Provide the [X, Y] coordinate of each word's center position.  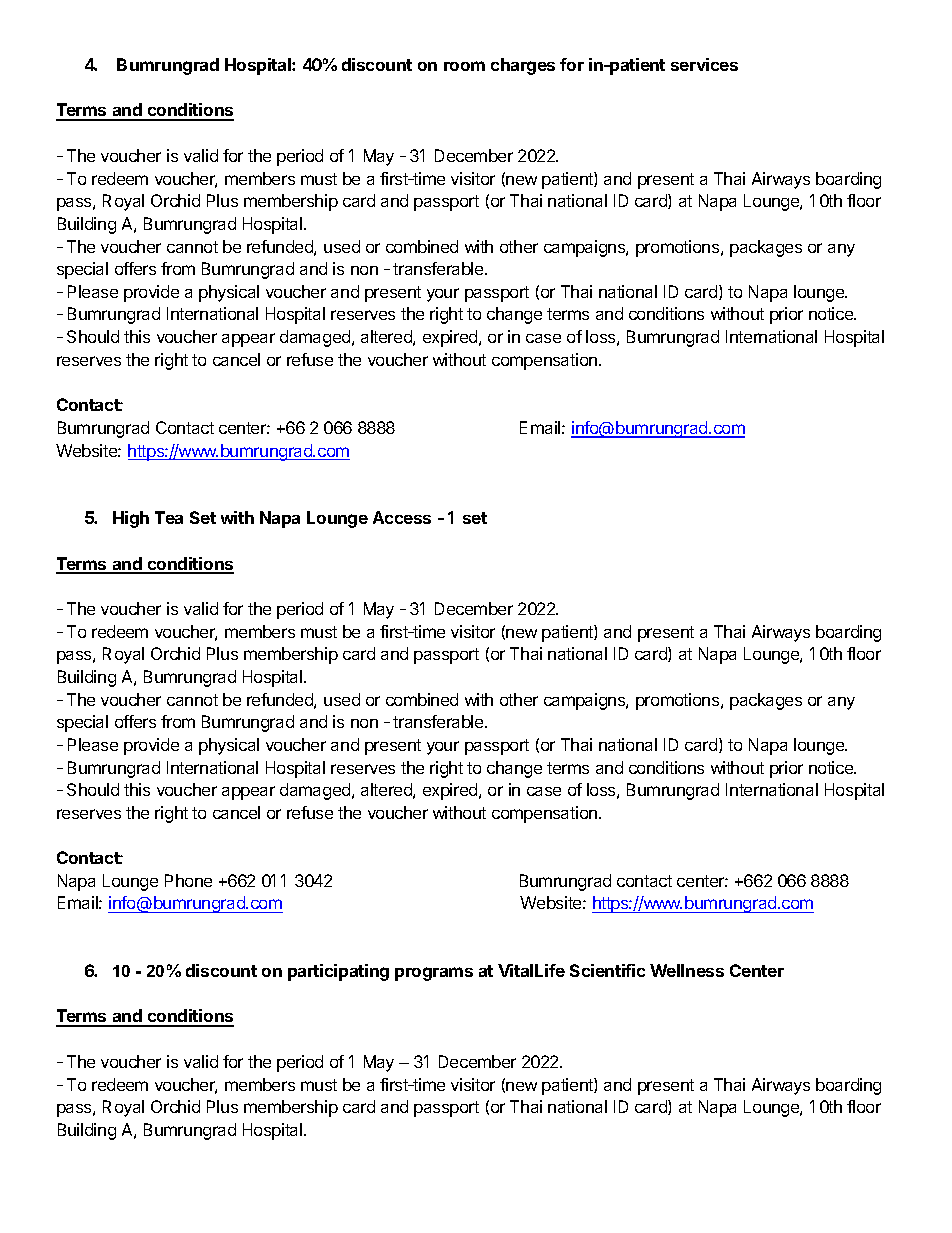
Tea [169, 517]
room [464, 66]
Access [402, 517]
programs [434, 974]
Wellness [687, 970]
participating [338, 972]
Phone [188, 880]
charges [523, 66]
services [704, 64]
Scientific [607, 970]
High [131, 519]
